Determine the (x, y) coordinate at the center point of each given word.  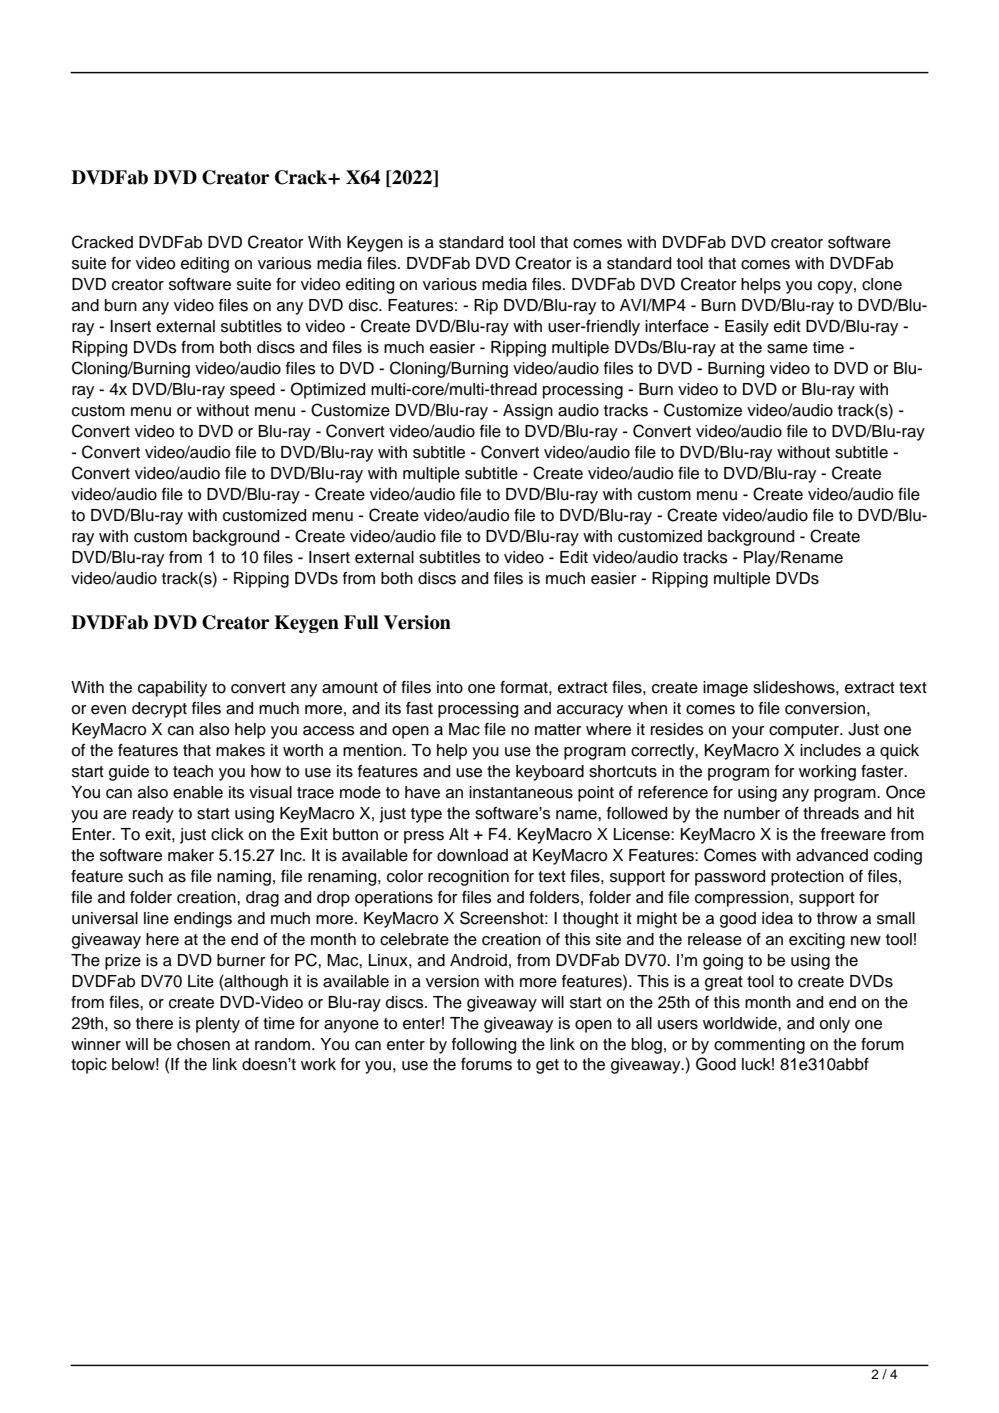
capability (172, 689)
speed (252, 391)
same (787, 349)
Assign (528, 412)
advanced (832, 855)
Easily (747, 328)
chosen (203, 1044)
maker (191, 855)
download (472, 855)
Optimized (328, 390)
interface (677, 326)
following (484, 1046)
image (725, 689)
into (450, 687)
